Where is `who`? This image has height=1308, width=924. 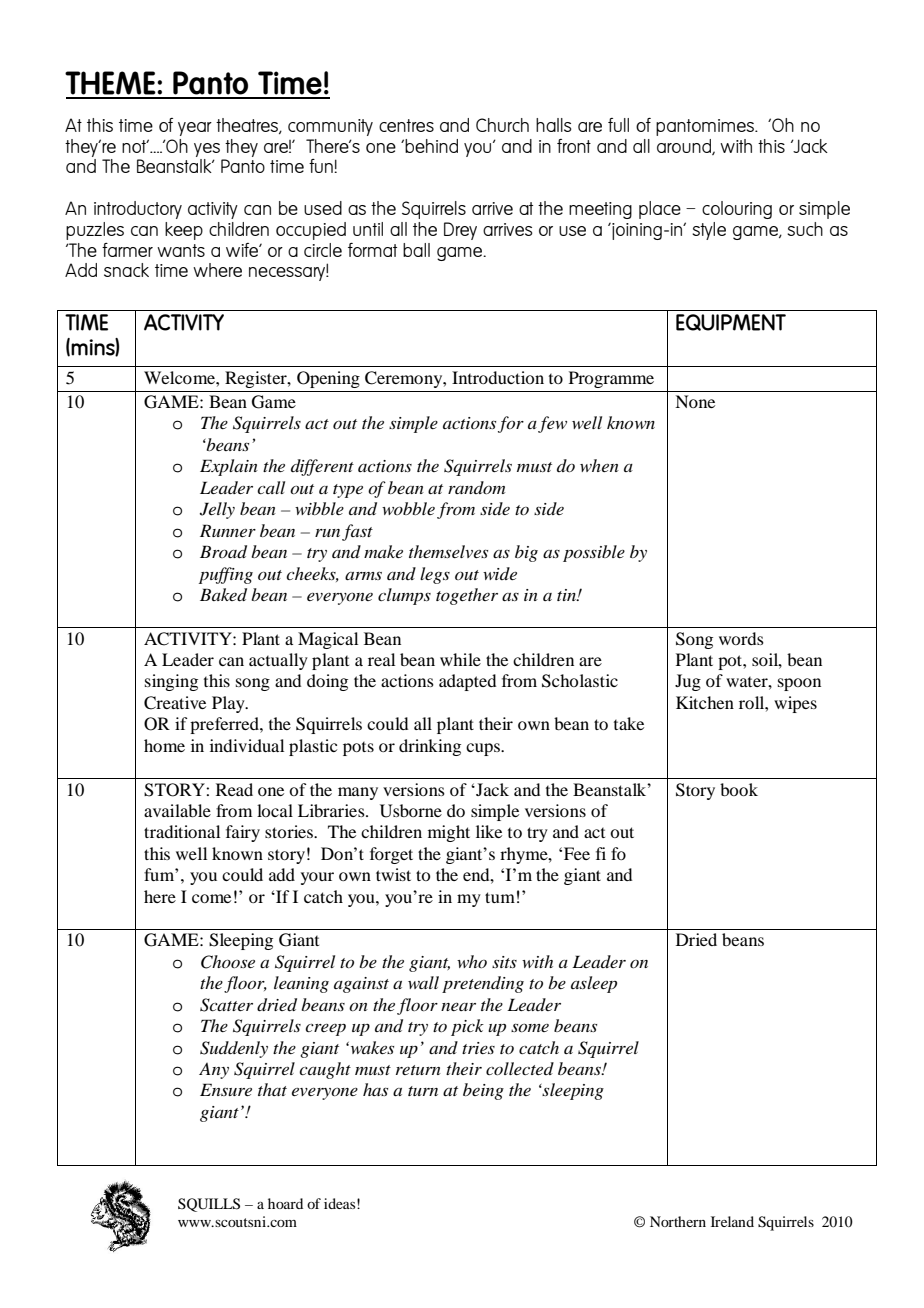
who is located at coordinates (472, 961).
